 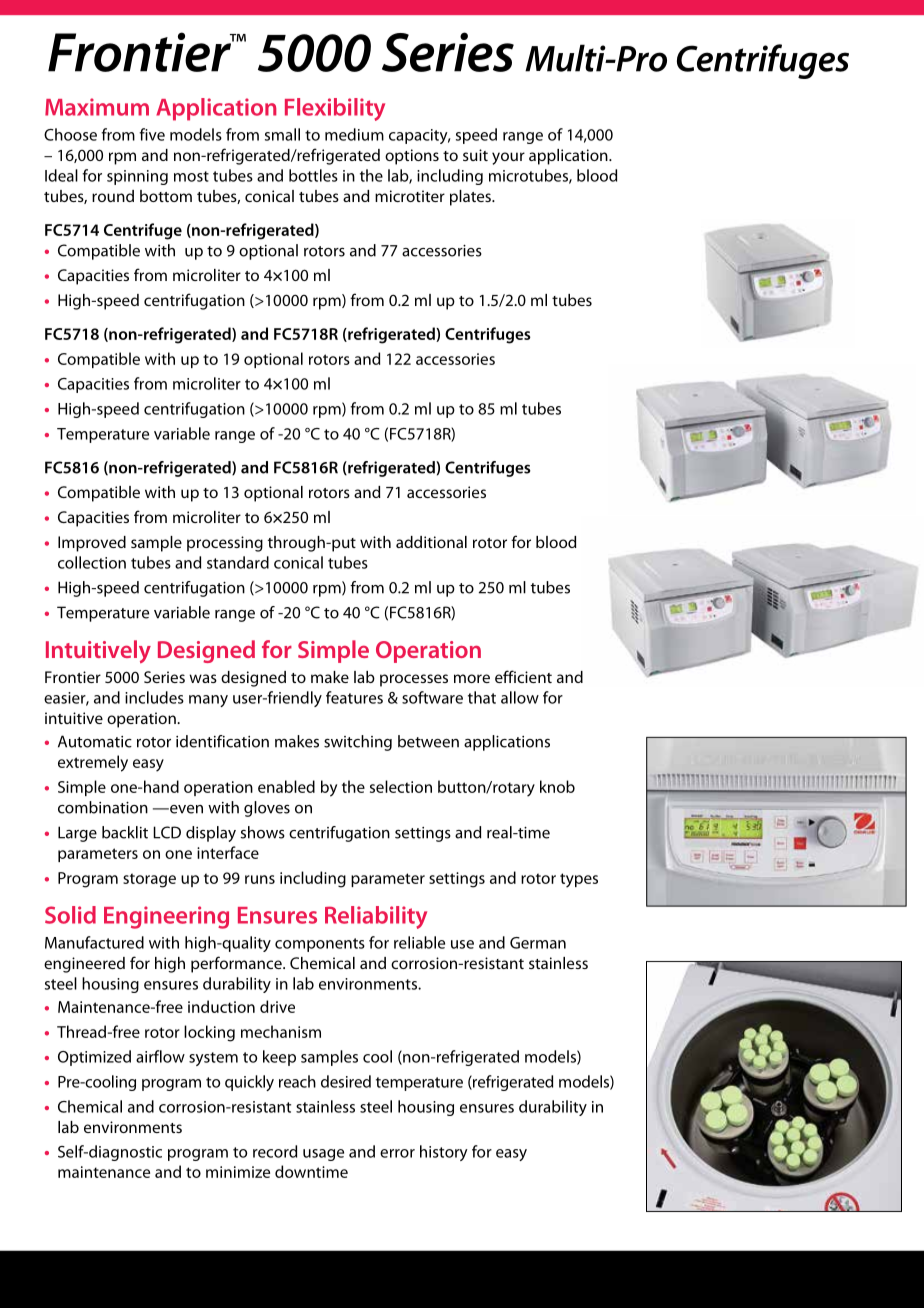 What do you see at coordinates (152, 134) in the screenshot?
I see `five` at bounding box center [152, 134].
